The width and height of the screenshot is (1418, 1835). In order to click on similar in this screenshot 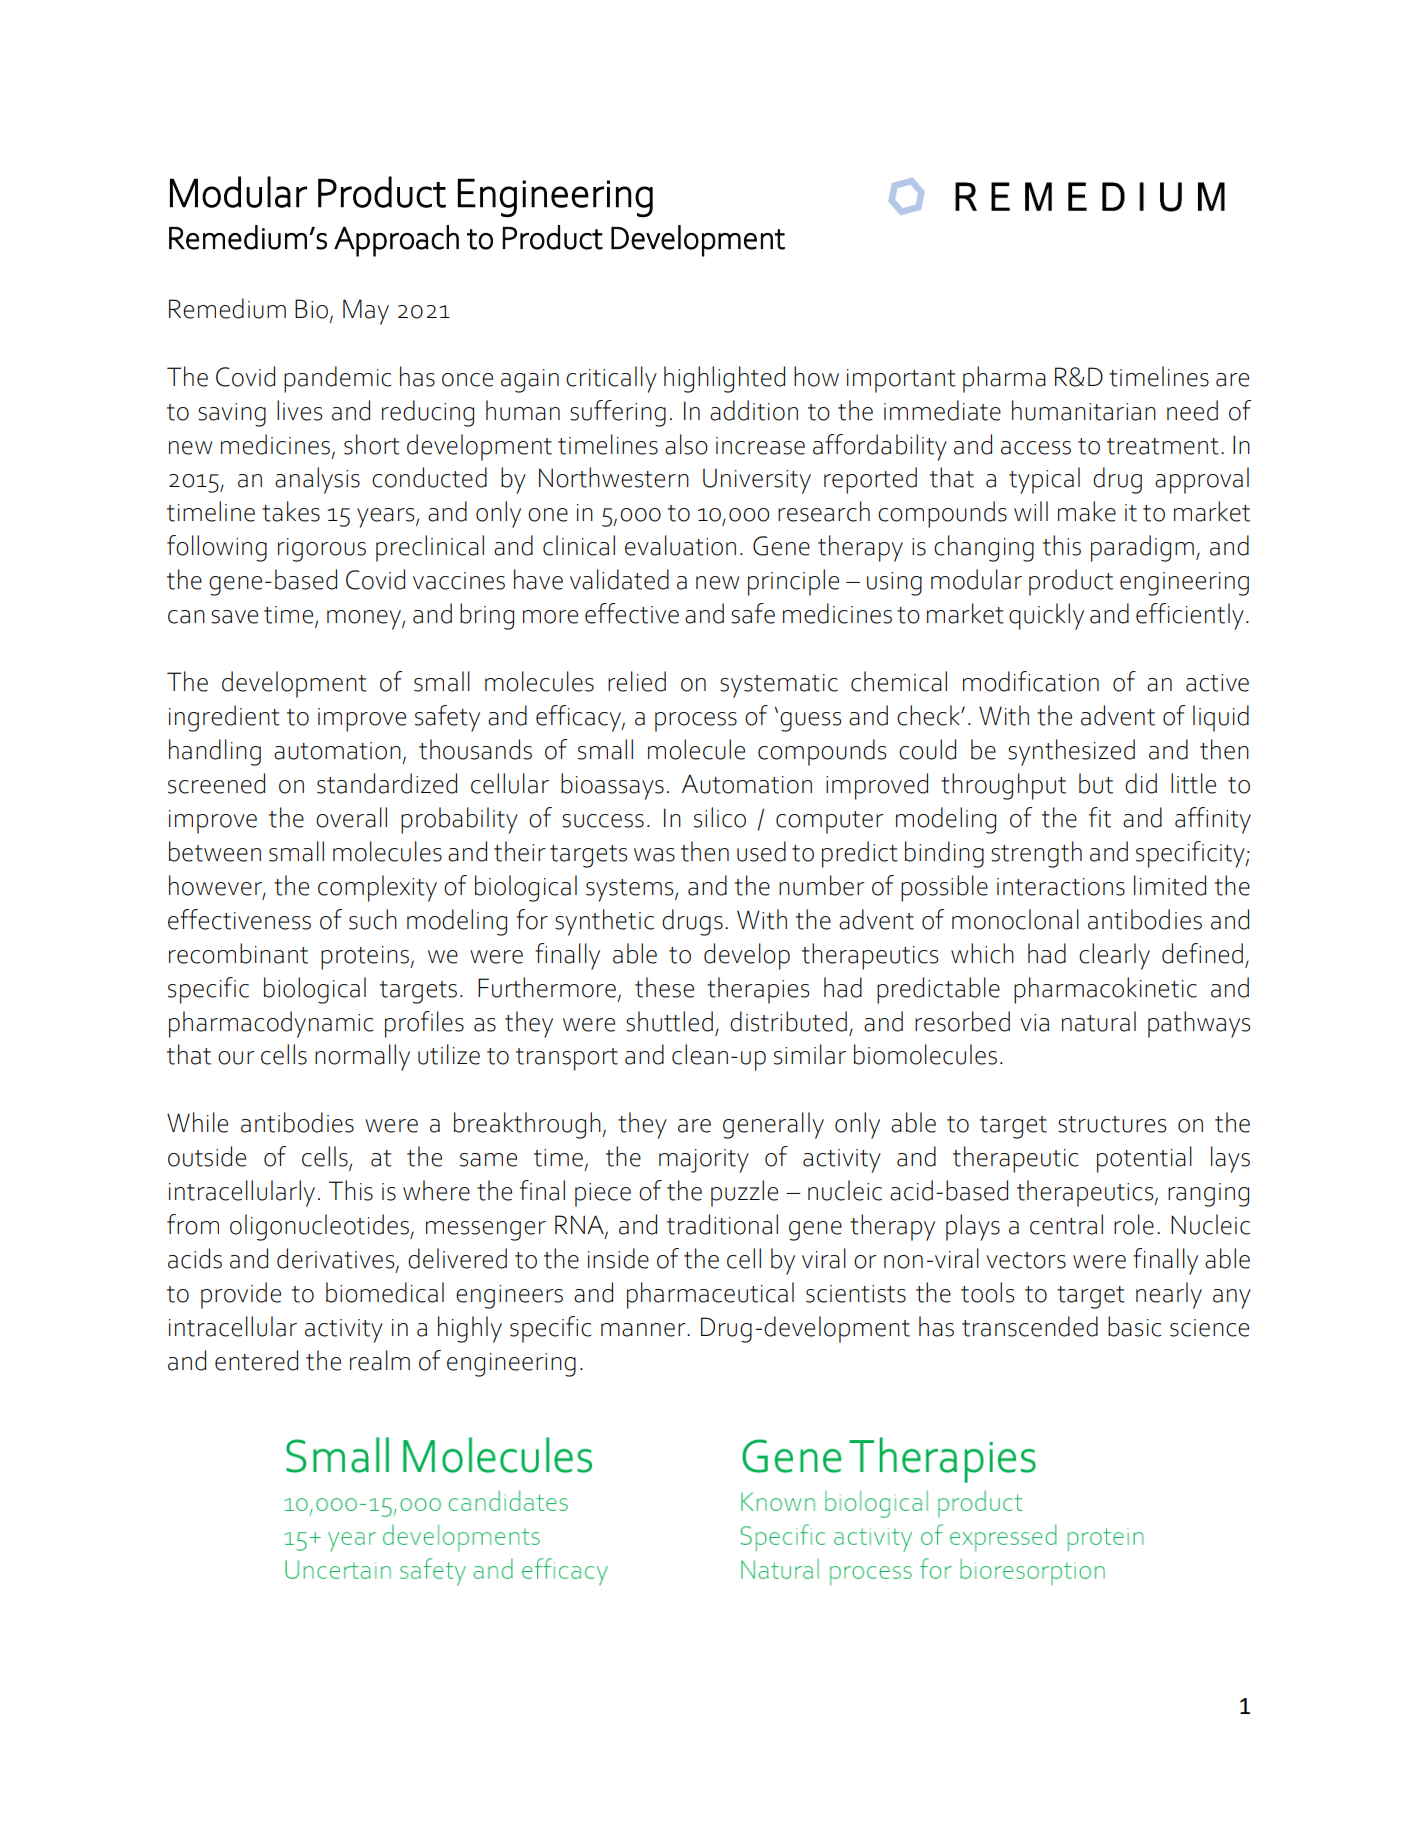, I will do `click(810, 1054)`.
